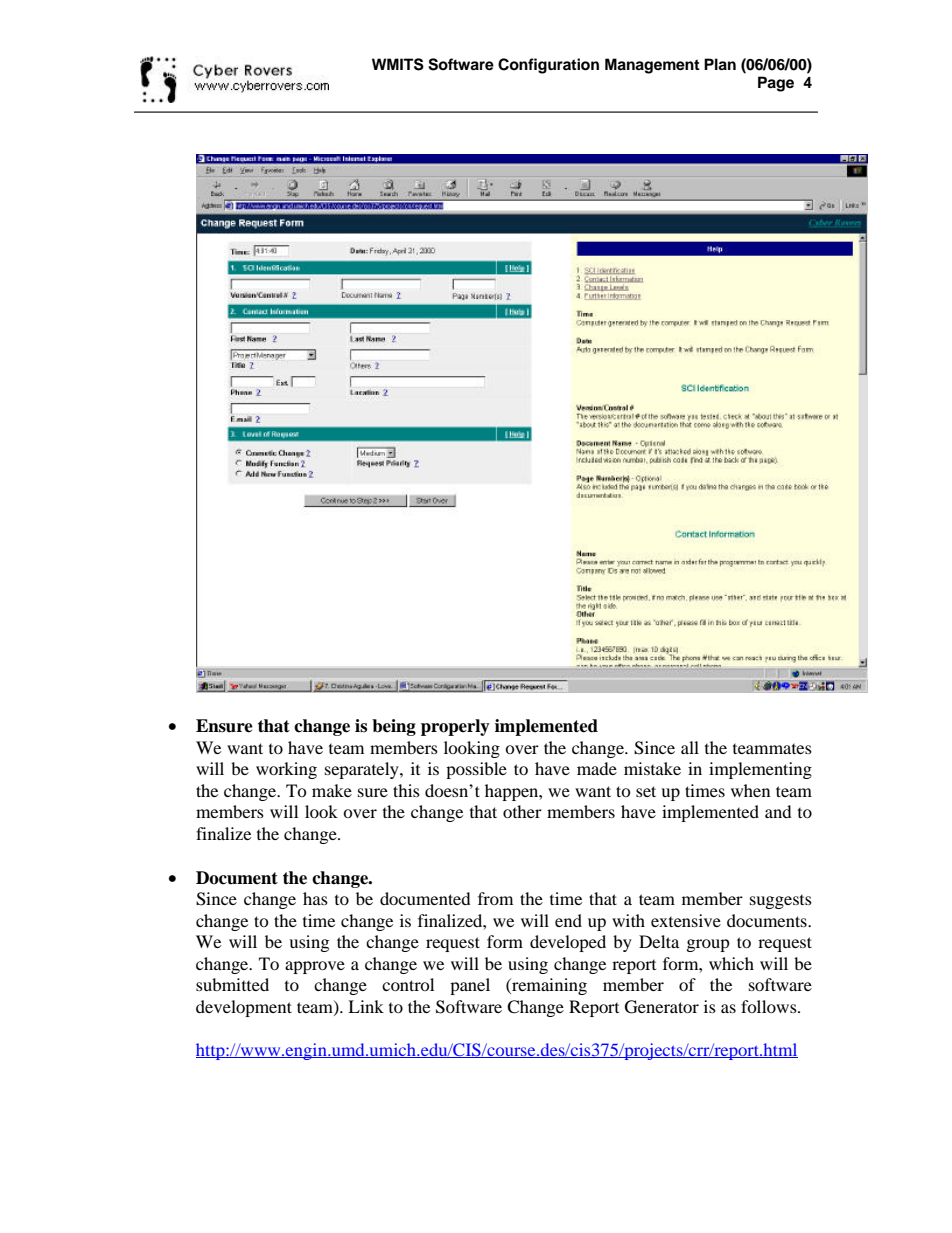  What do you see at coordinates (652, 66) in the document?
I see `Management` at bounding box center [652, 66].
